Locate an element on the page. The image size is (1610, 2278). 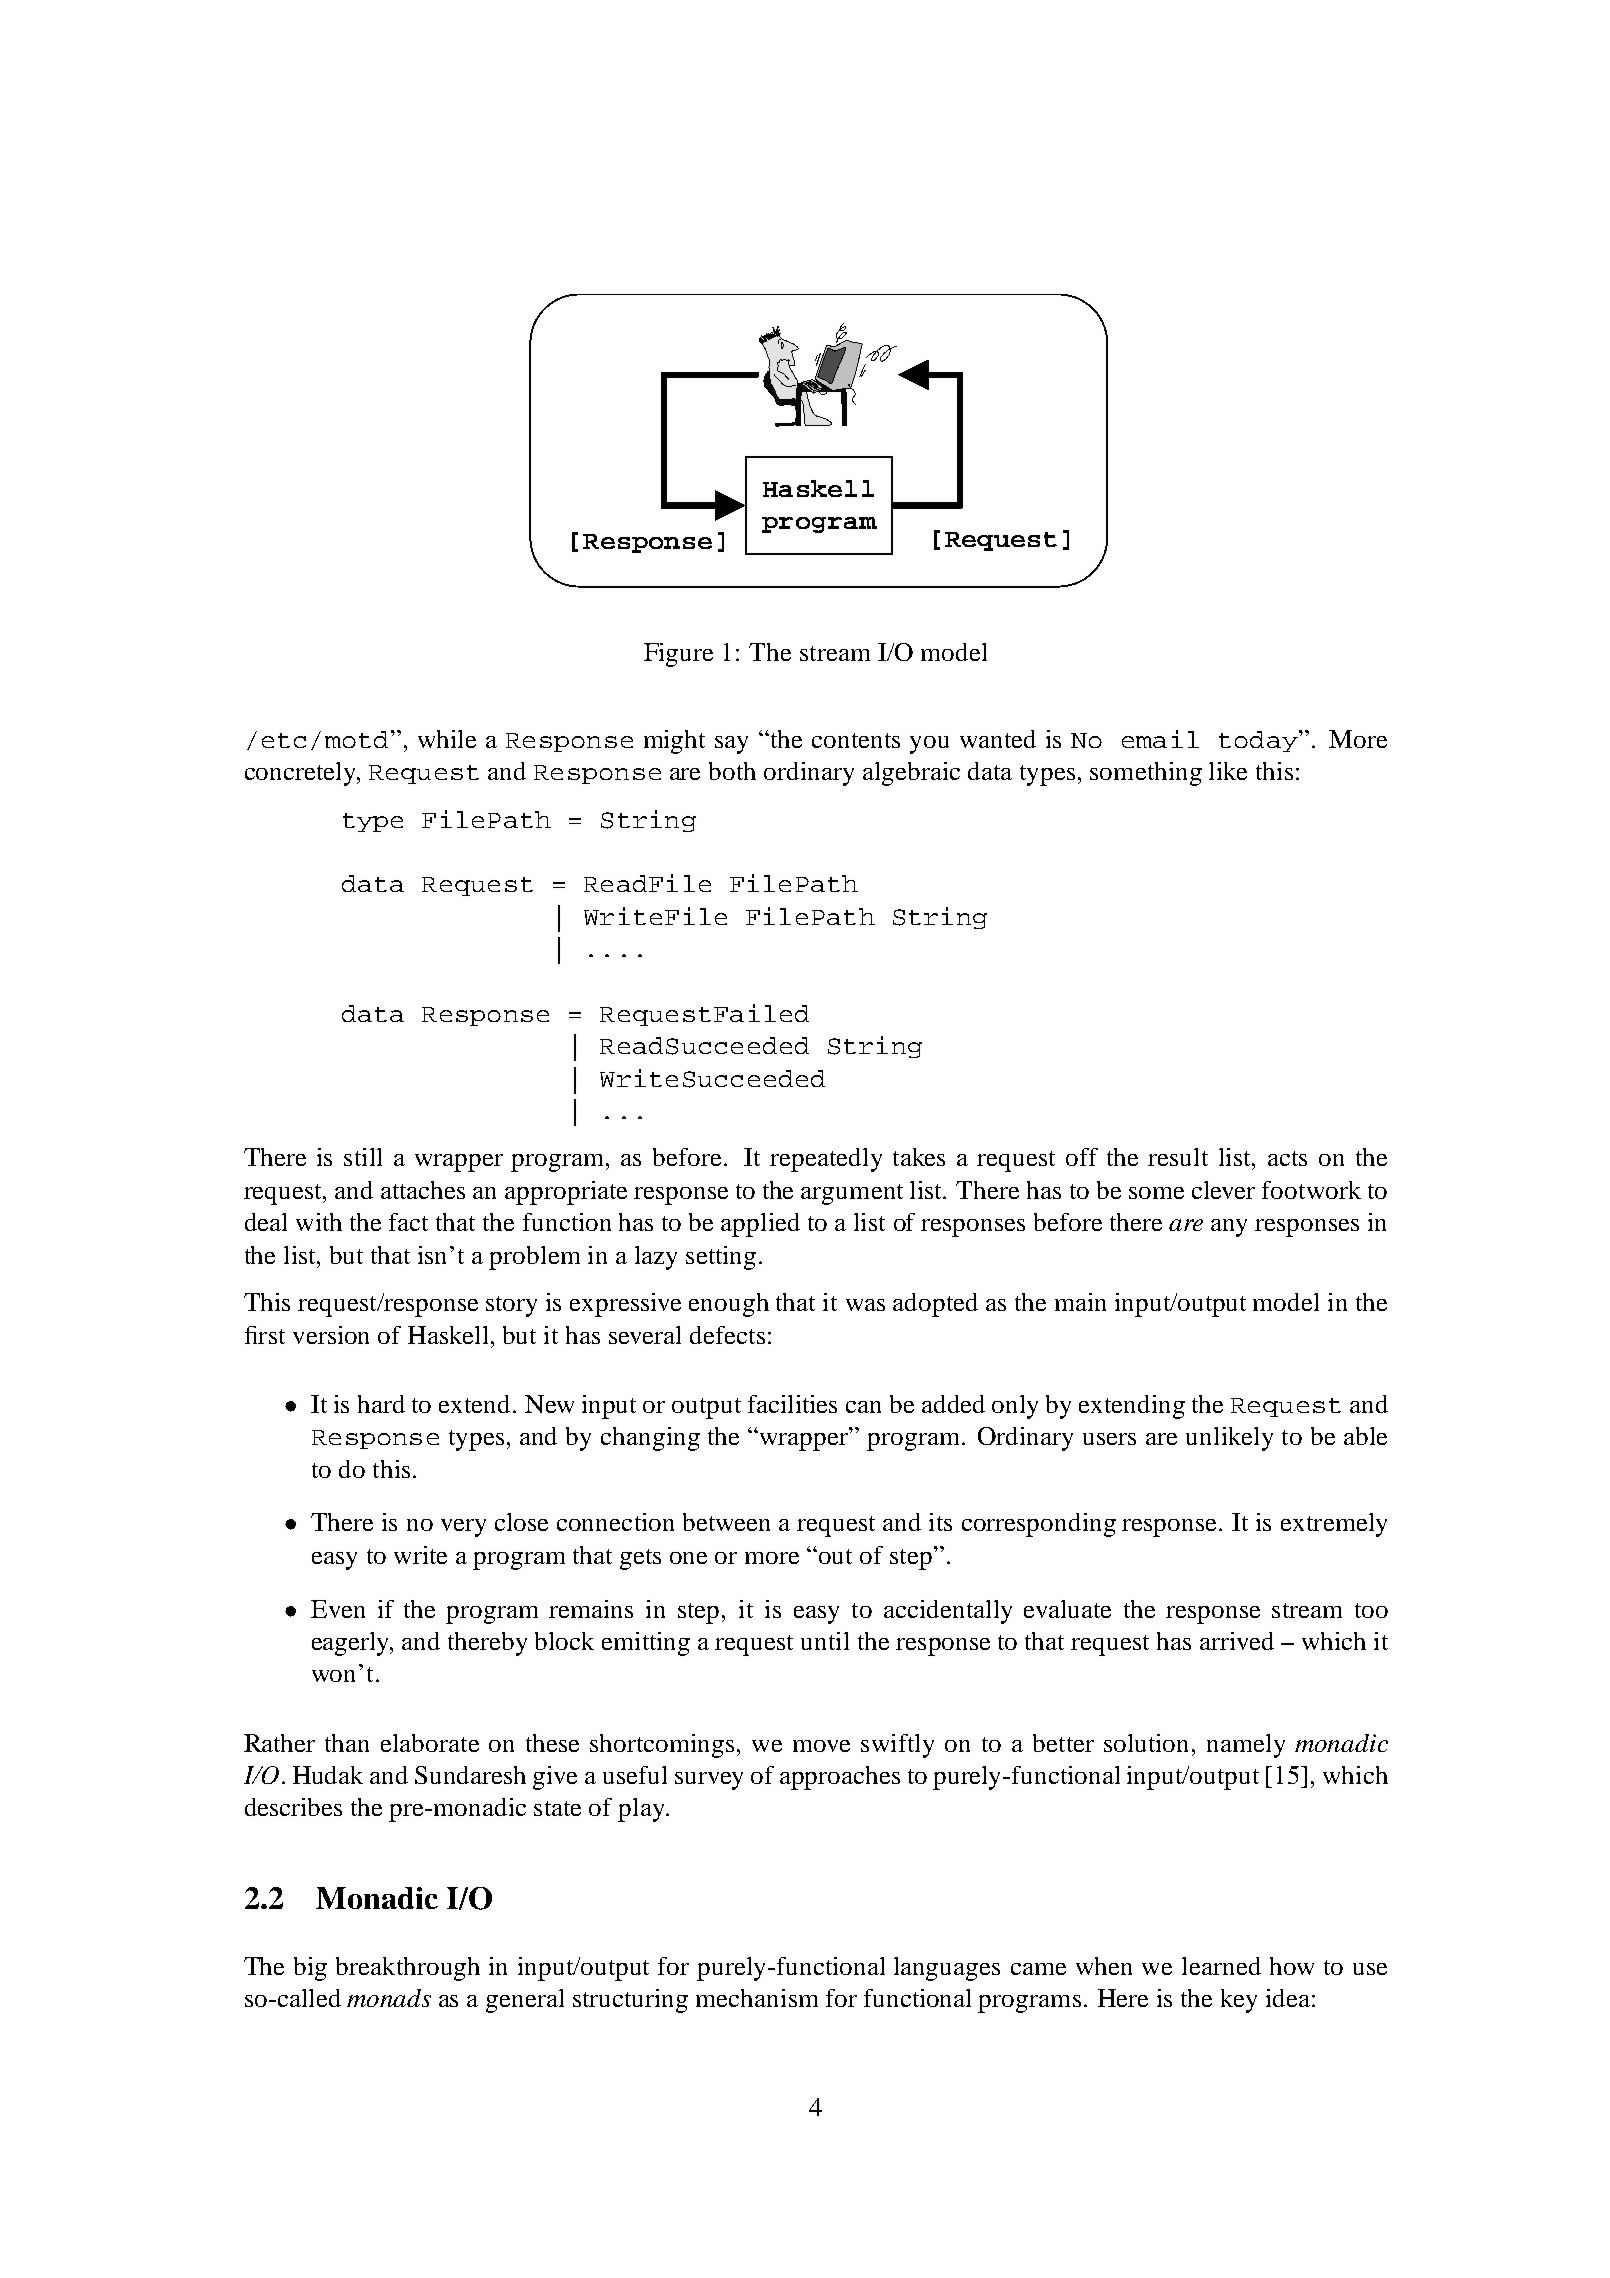
breakthrough is located at coordinates (408, 1969).
